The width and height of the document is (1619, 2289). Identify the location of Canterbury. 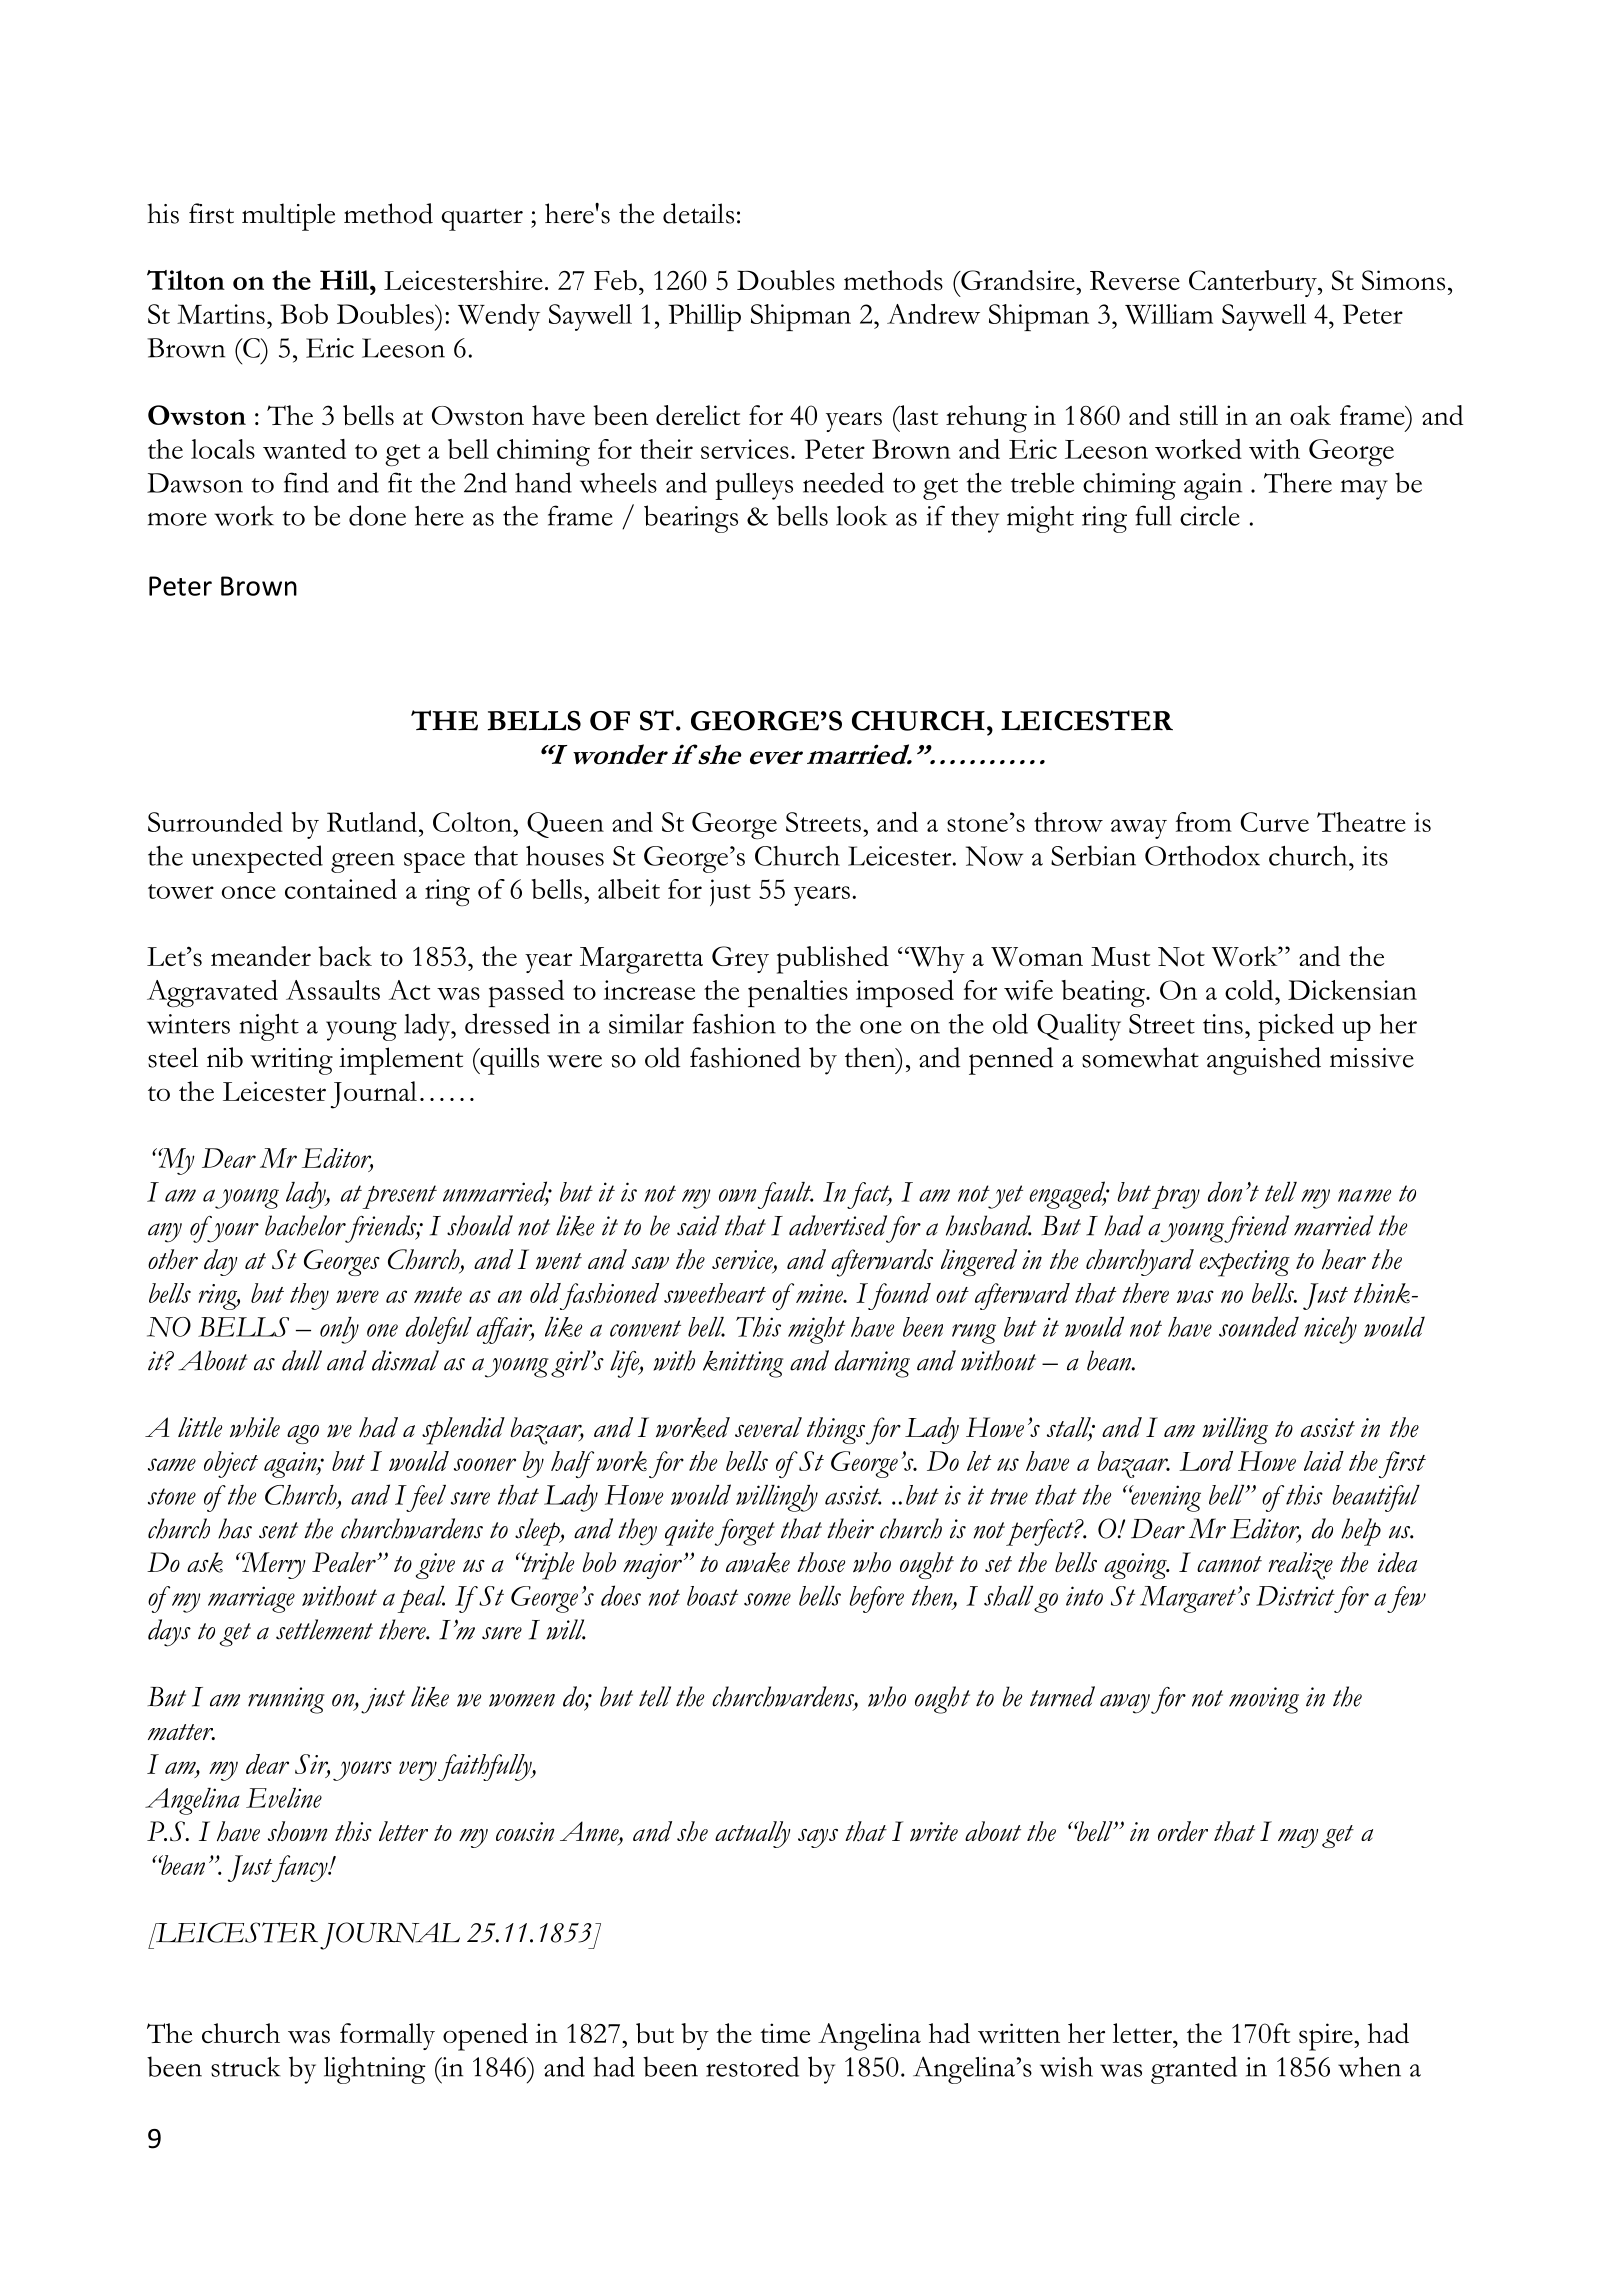
(1254, 283).
